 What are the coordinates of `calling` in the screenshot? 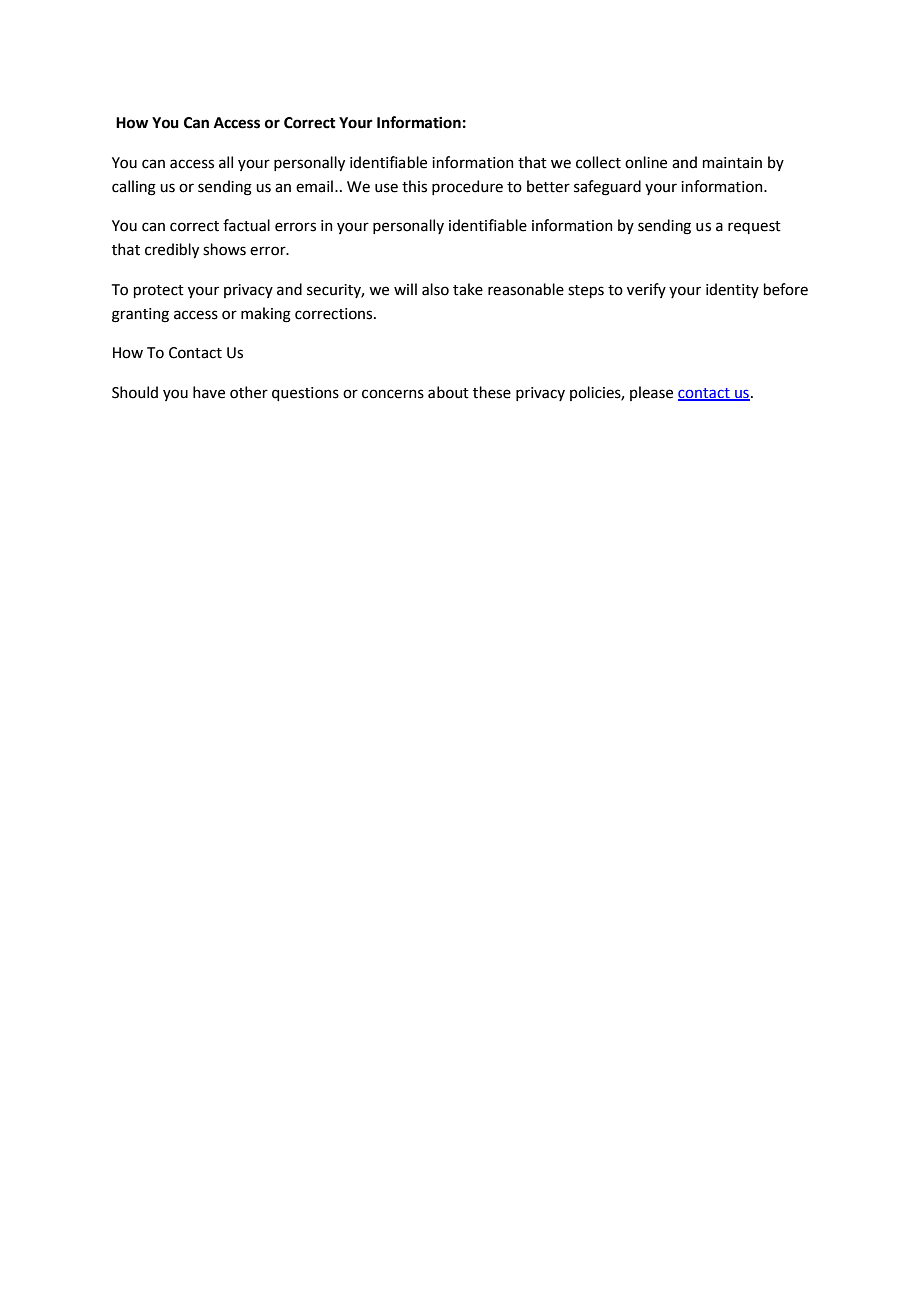 It's located at (134, 188).
